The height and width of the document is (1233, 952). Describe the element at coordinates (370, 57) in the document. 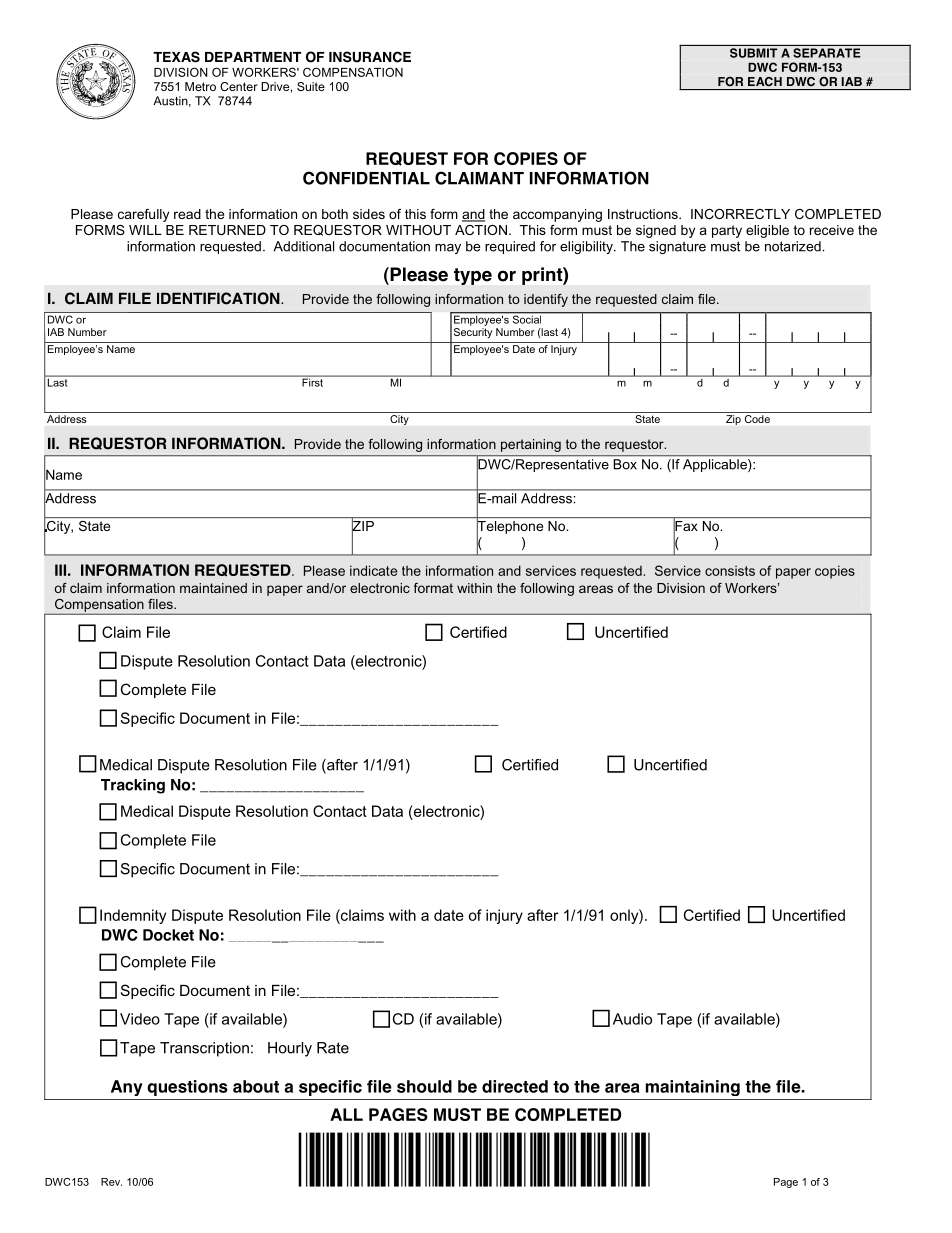

I see `INSURANCE` at that location.
